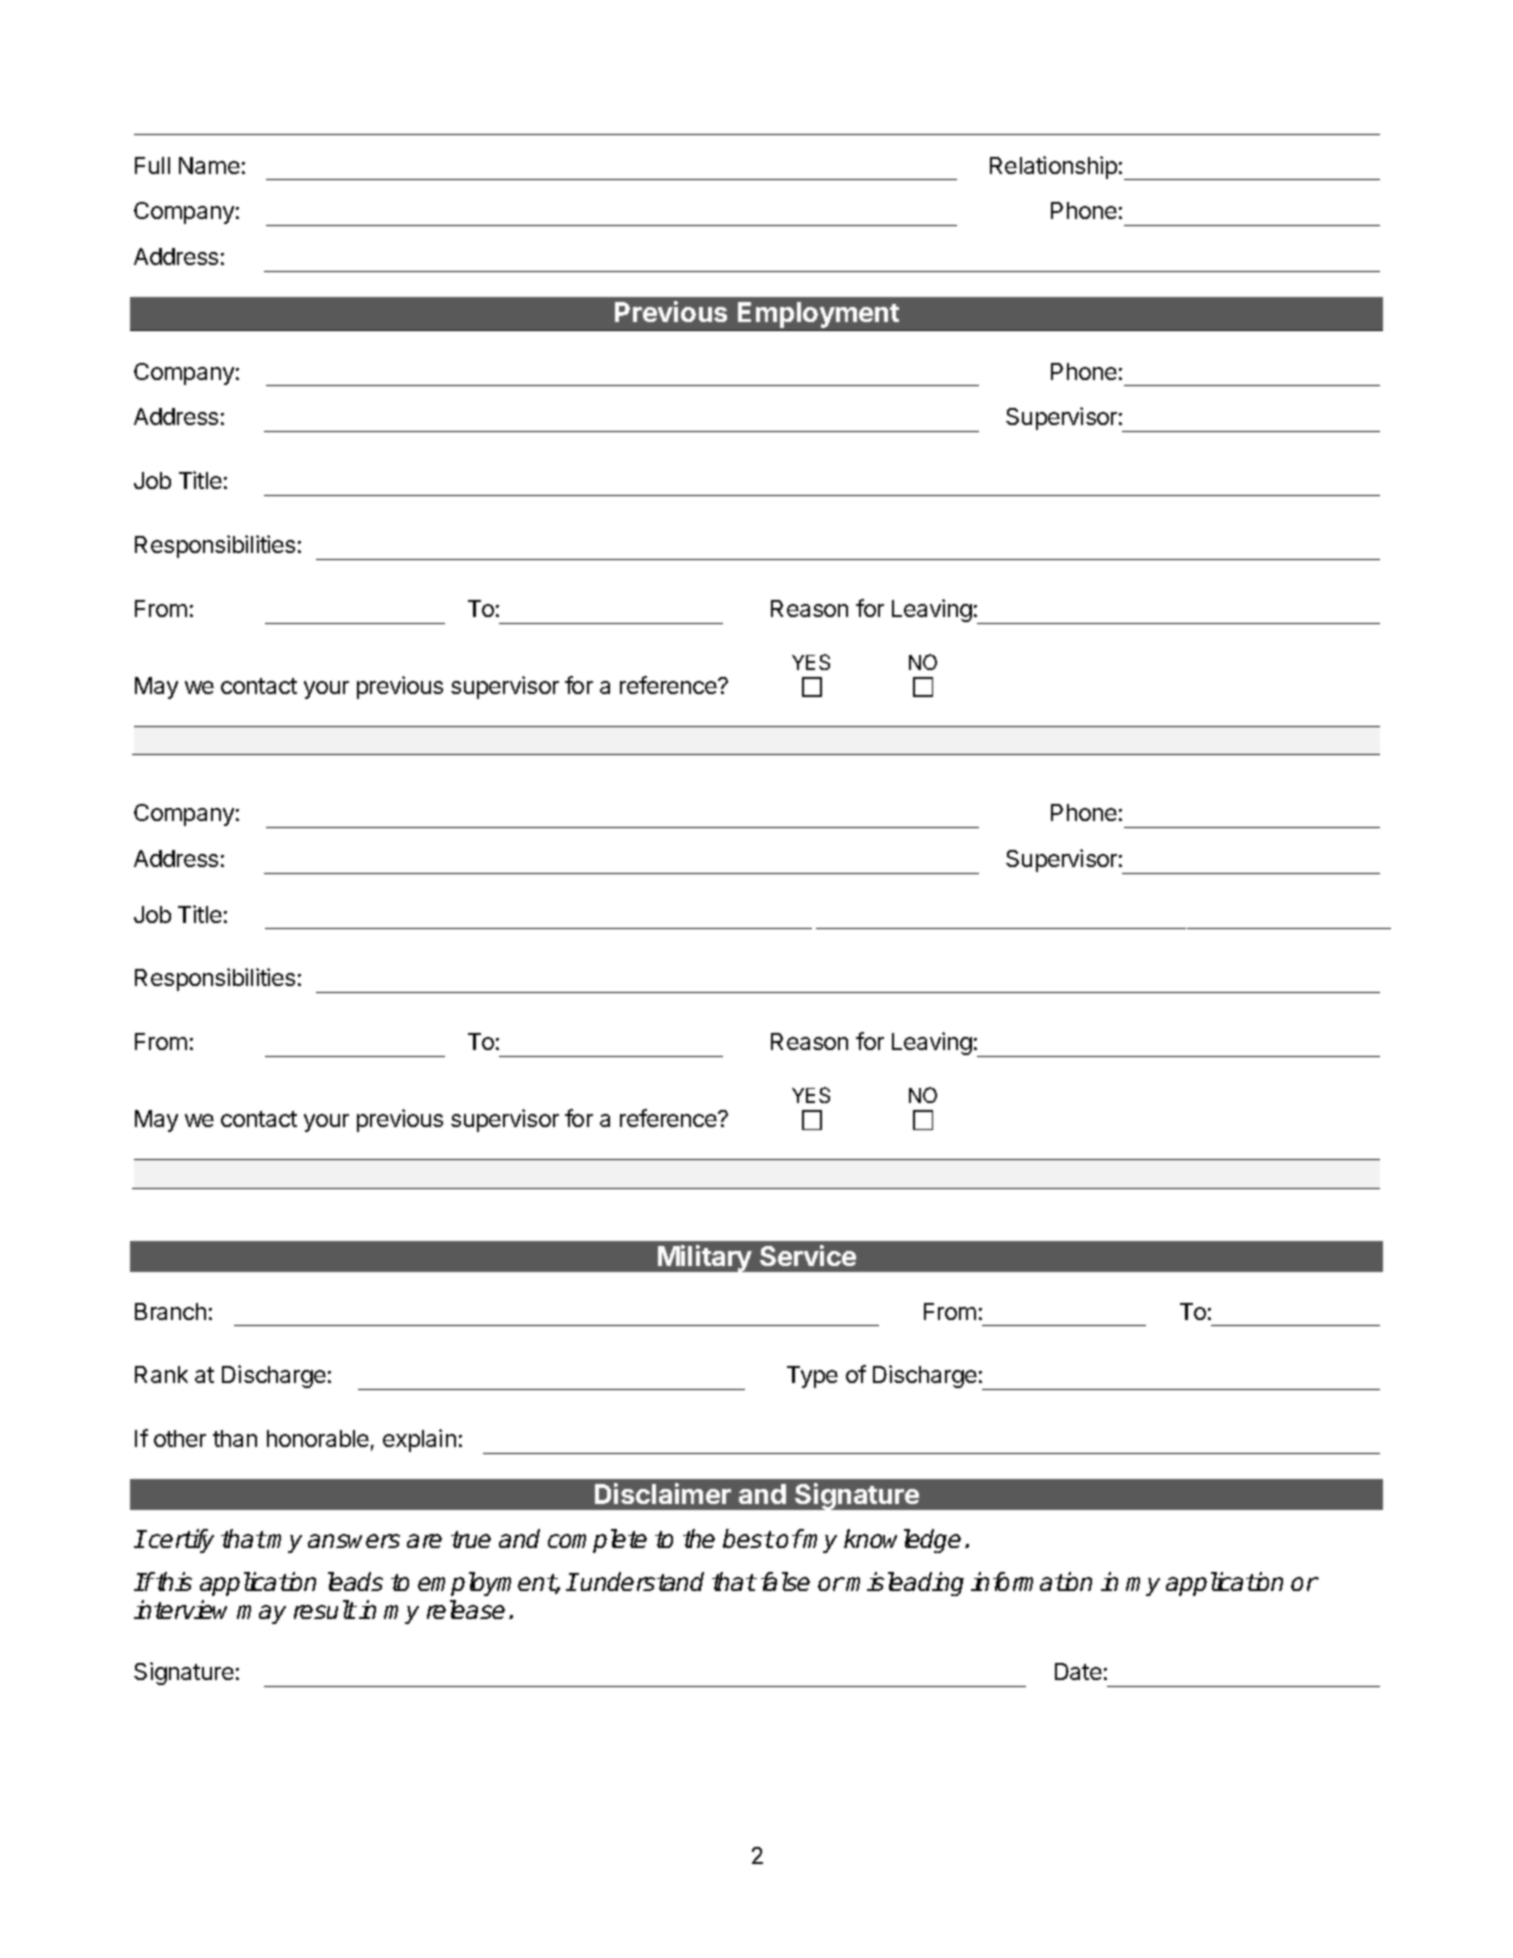  I want to click on Service, so click(808, 1255).
